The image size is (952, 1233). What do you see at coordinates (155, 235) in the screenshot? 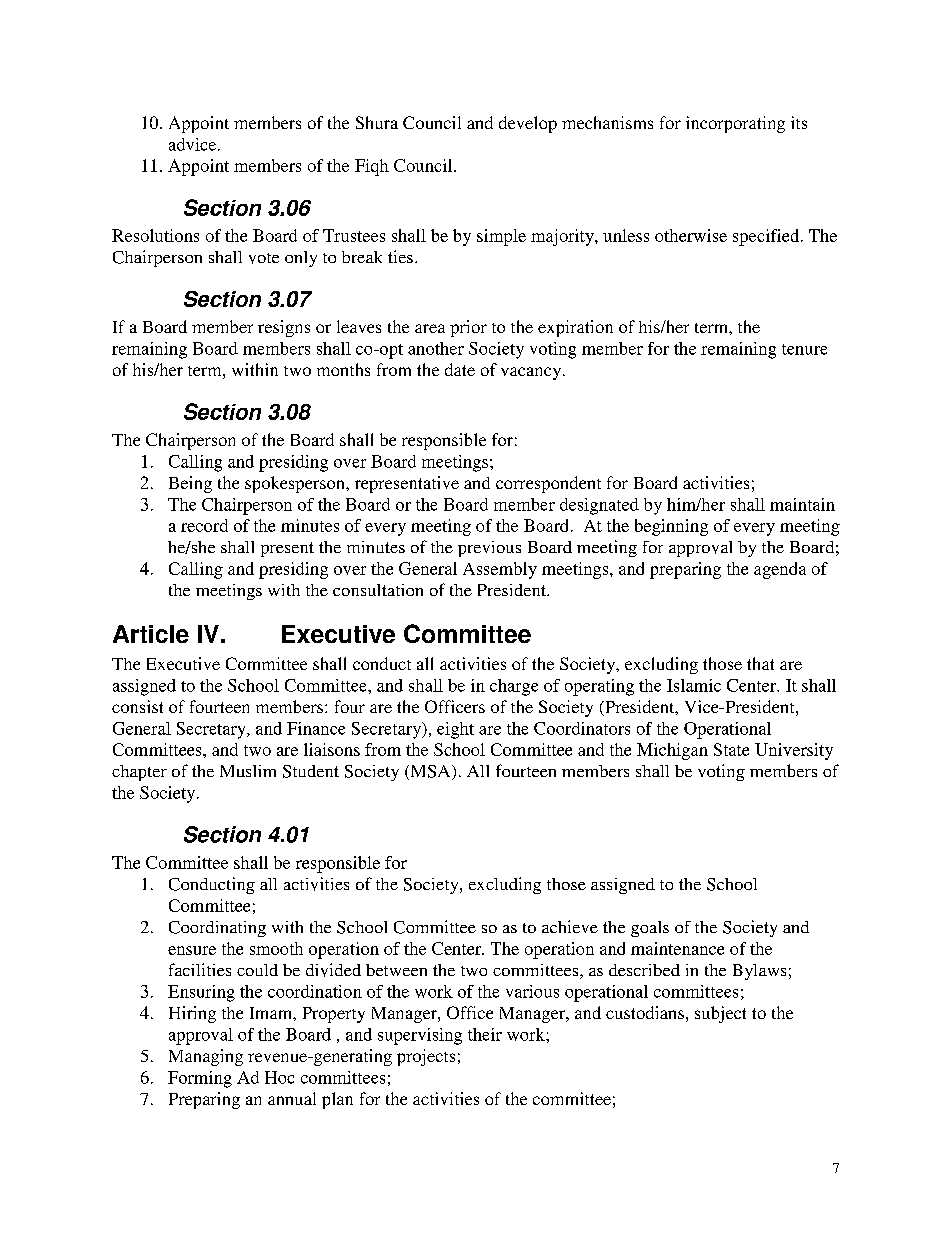
I see `Resolutions` at bounding box center [155, 235].
